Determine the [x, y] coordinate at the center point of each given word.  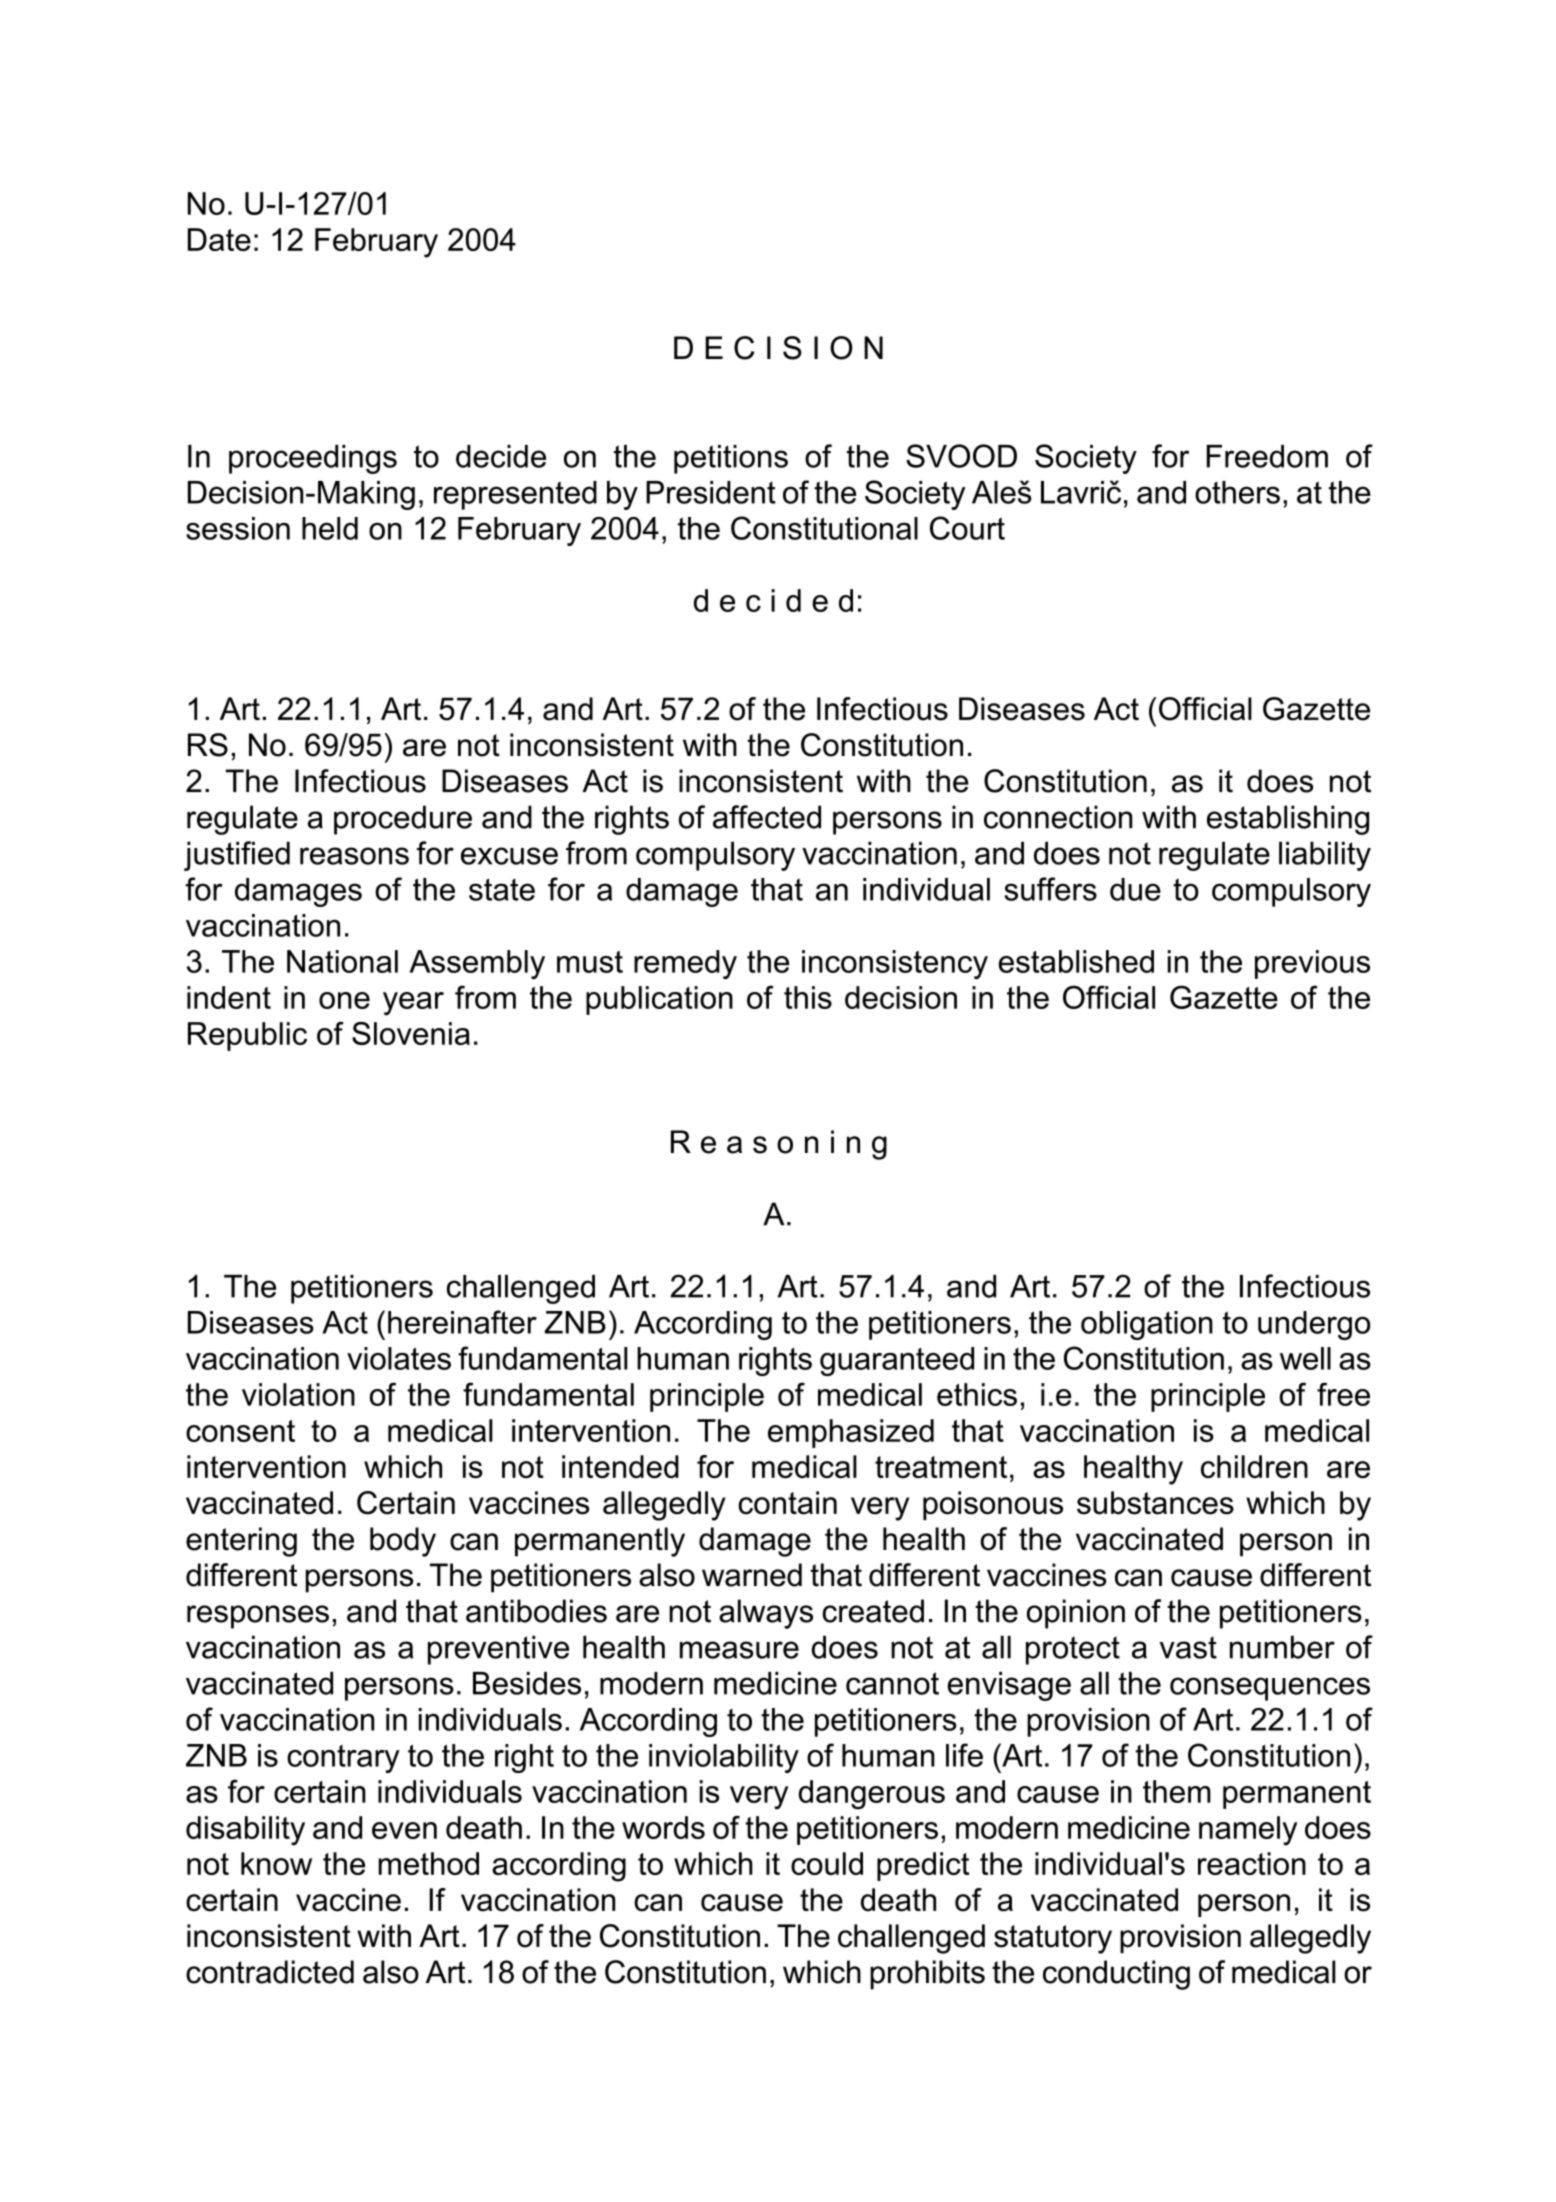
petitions [731, 459]
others [1237, 492]
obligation [1147, 1325]
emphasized [851, 1433]
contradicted [270, 1972]
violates [399, 1358]
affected [767, 817]
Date [219, 239]
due [1135, 889]
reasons [354, 856]
